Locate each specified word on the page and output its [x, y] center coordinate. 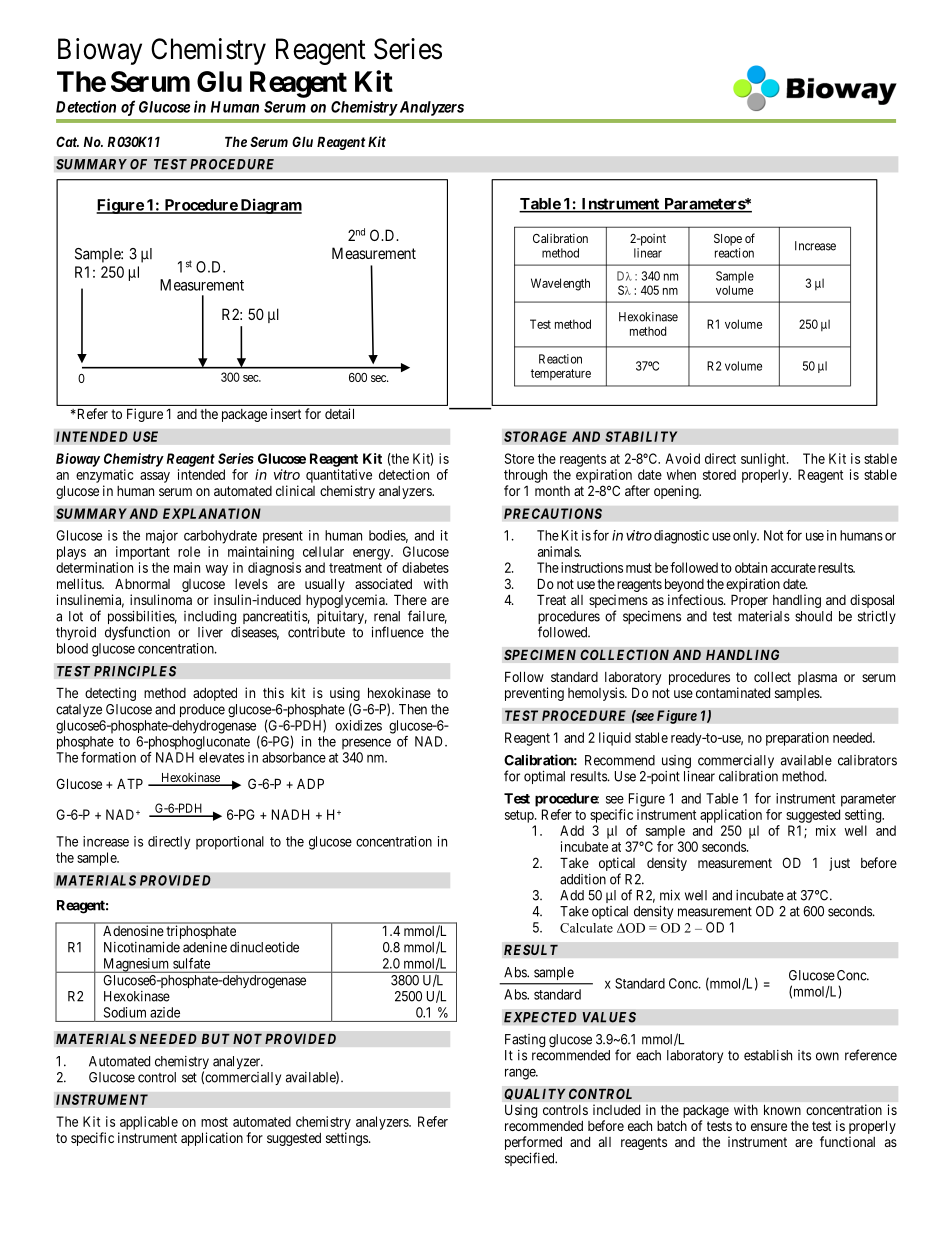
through [525, 476]
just [839, 864]
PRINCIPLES [135, 671]
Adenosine [133, 931]
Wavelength [560, 284]
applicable [149, 1123]
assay [155, 477]
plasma [817, 678]
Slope [728, 240]
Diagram [270, 206]
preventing [534, 694]
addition [583, 879]
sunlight [764, 460]
